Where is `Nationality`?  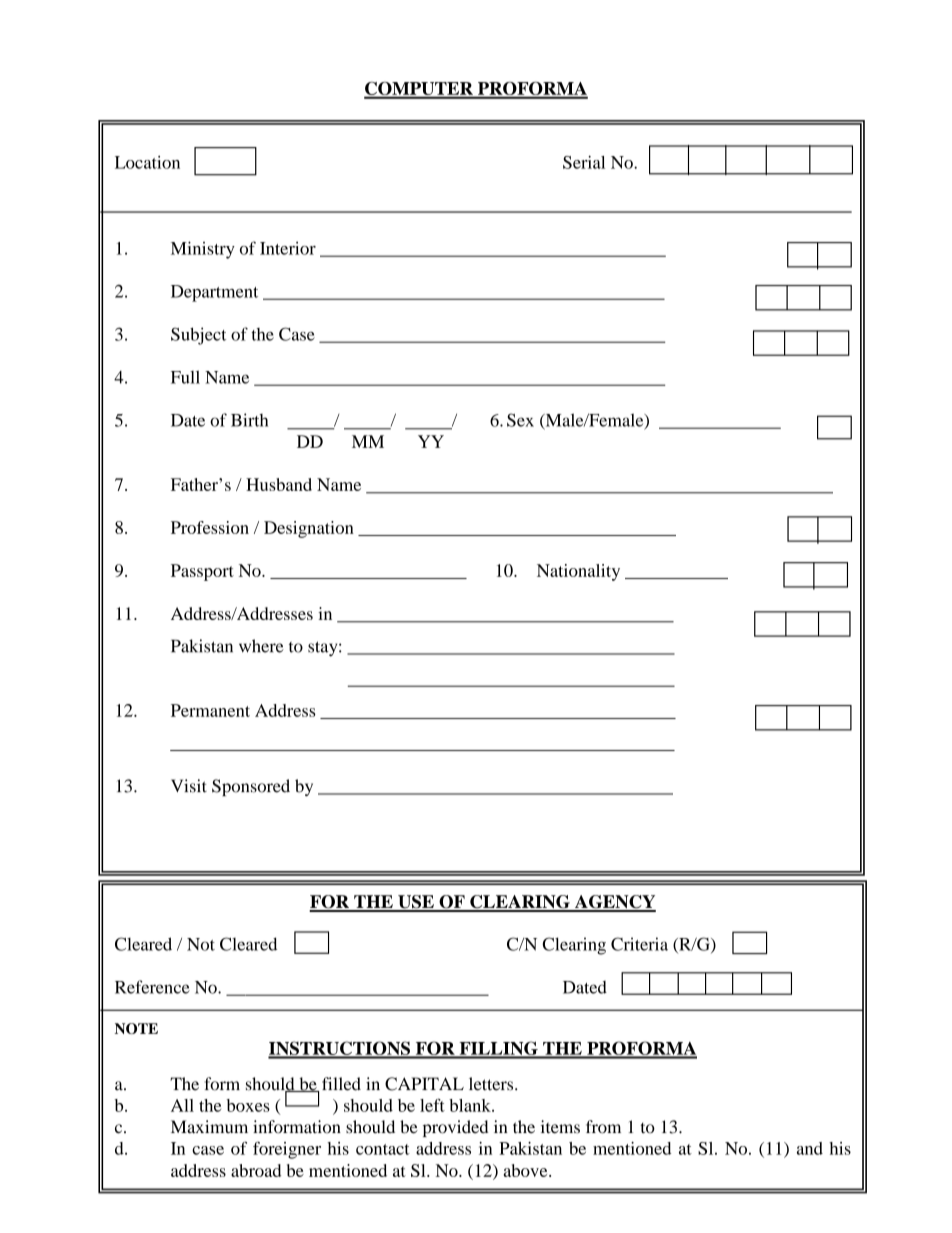 Nationality is located at coordinates (578, 572).
